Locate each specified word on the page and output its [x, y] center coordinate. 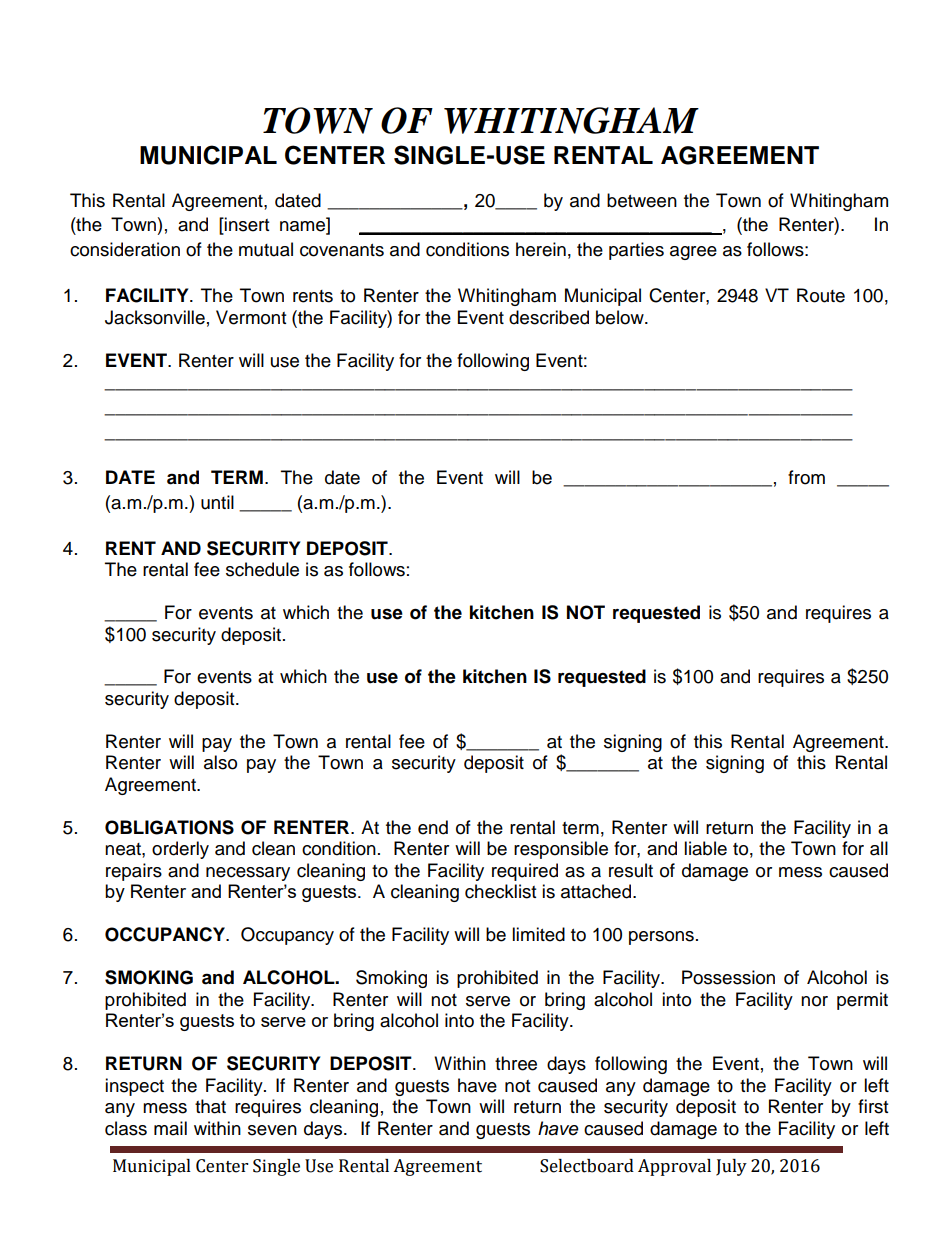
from [806, 477]
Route [821, 295]
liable [705, 848]
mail [170, 1128]
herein [541, 249]
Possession [728, 977]
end [433, 827]
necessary [248, 874]
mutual [266, 249]
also [220, 762]
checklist [500, 891]
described [549, 317]
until [217, 502]
